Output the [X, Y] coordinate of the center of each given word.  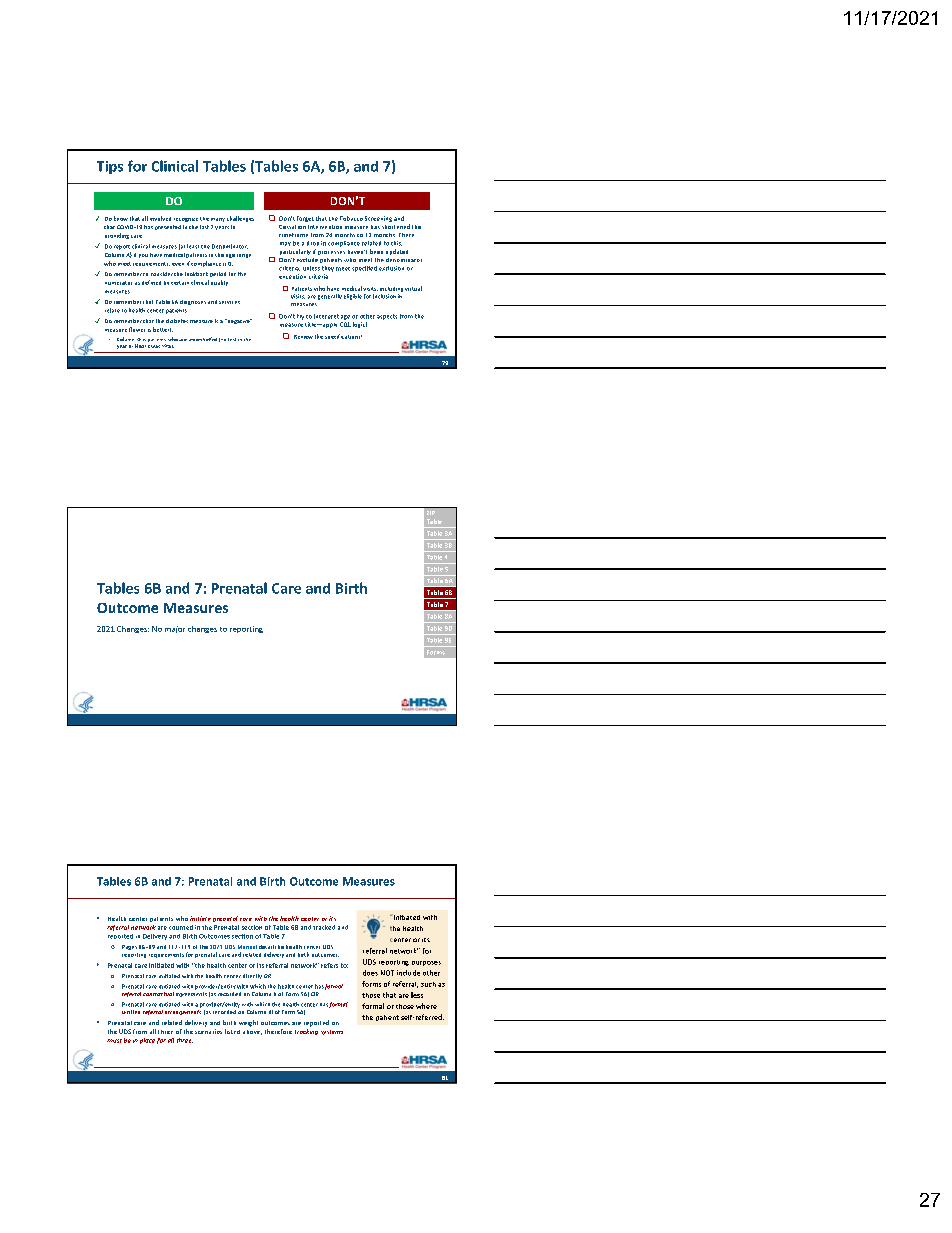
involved [160, 218]
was [155, 346]
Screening [378, 219]
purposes [426, 963]
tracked [324, 927]
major [175, 629]
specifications [343, 336]
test [232, 339]
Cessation [292, 227]
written [131, 1012]
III [271, 1012]
